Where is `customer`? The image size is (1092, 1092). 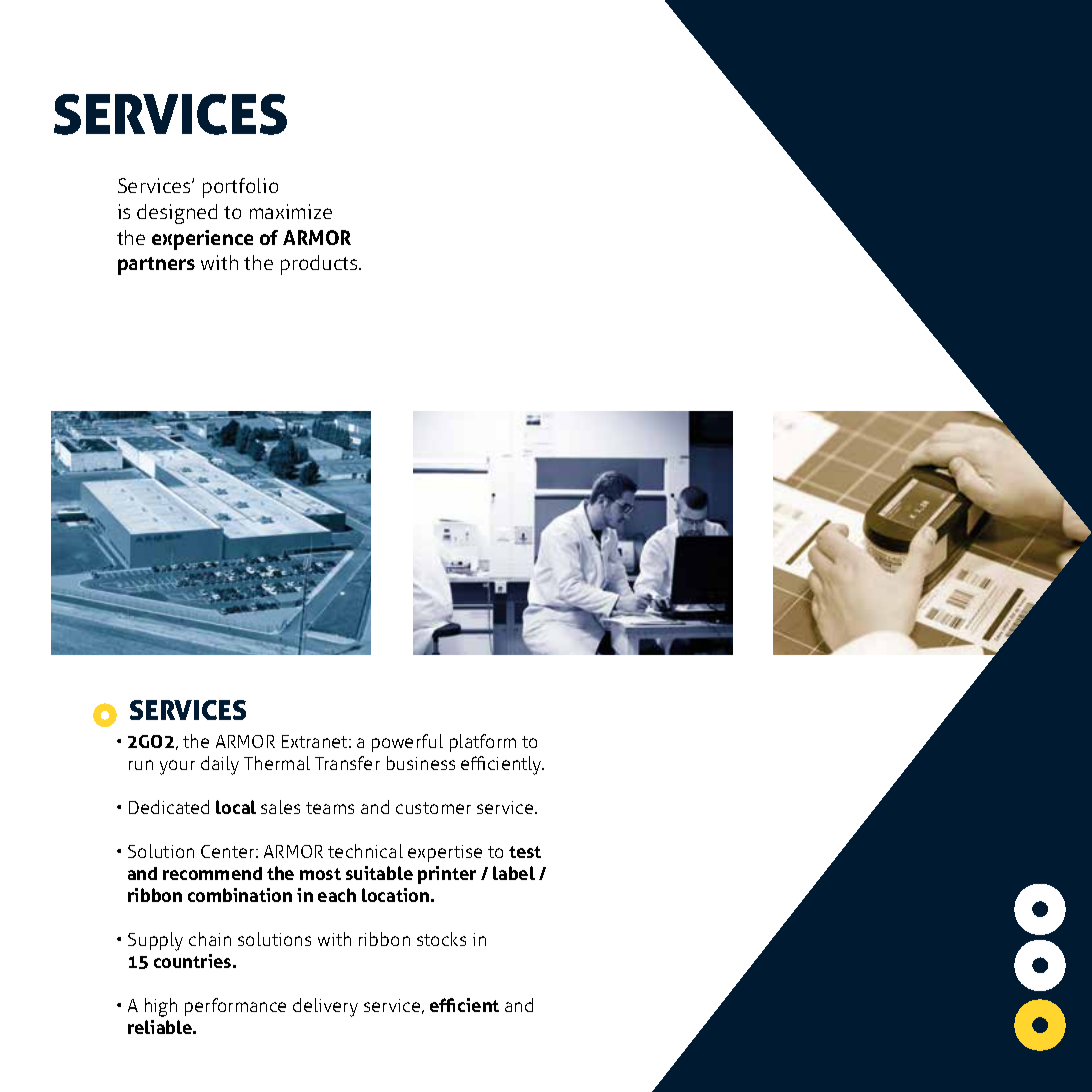
customer is located at coordinates (433, 808).
